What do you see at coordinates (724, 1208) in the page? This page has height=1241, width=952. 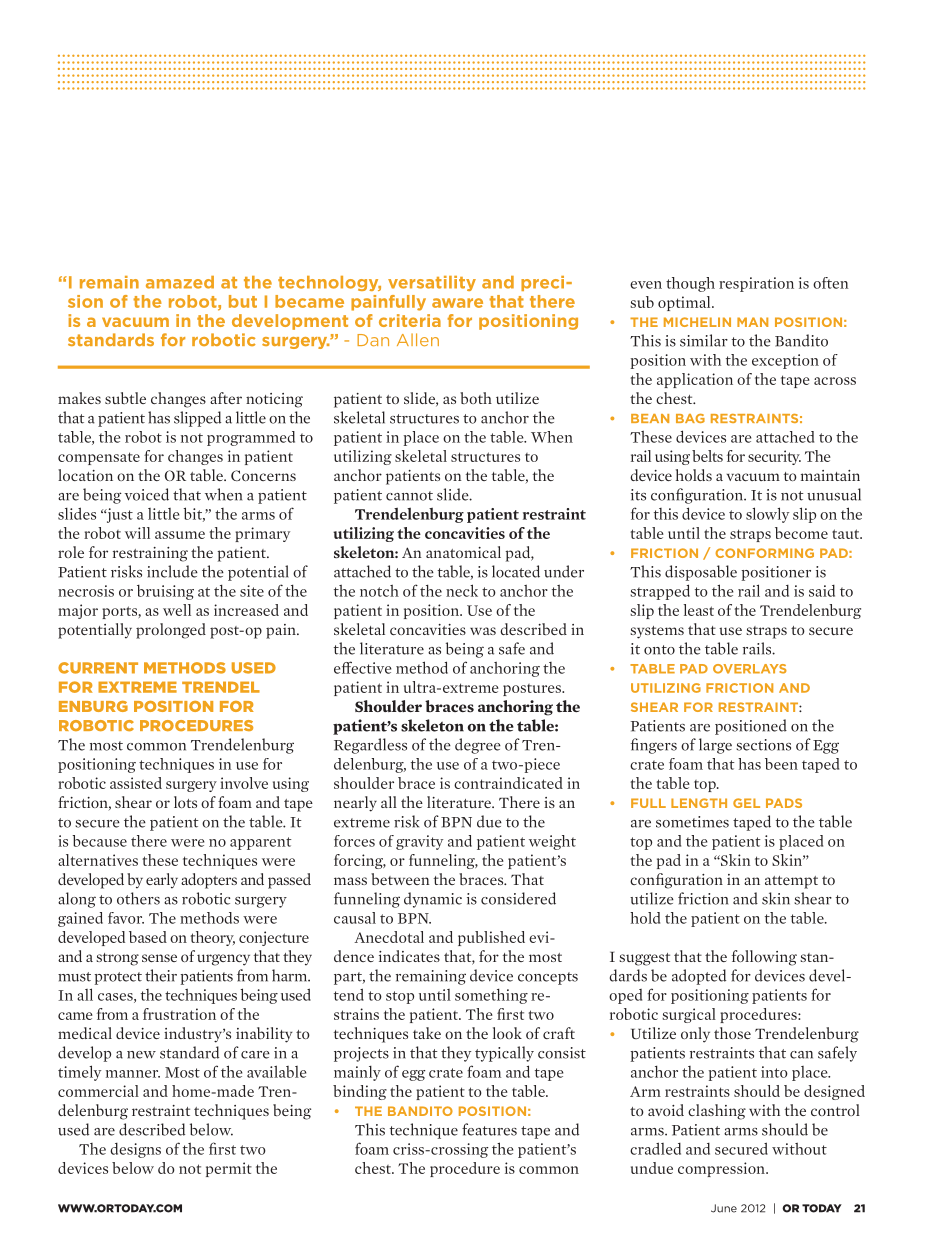 I see `June` at bounding box center [724, 1208].
